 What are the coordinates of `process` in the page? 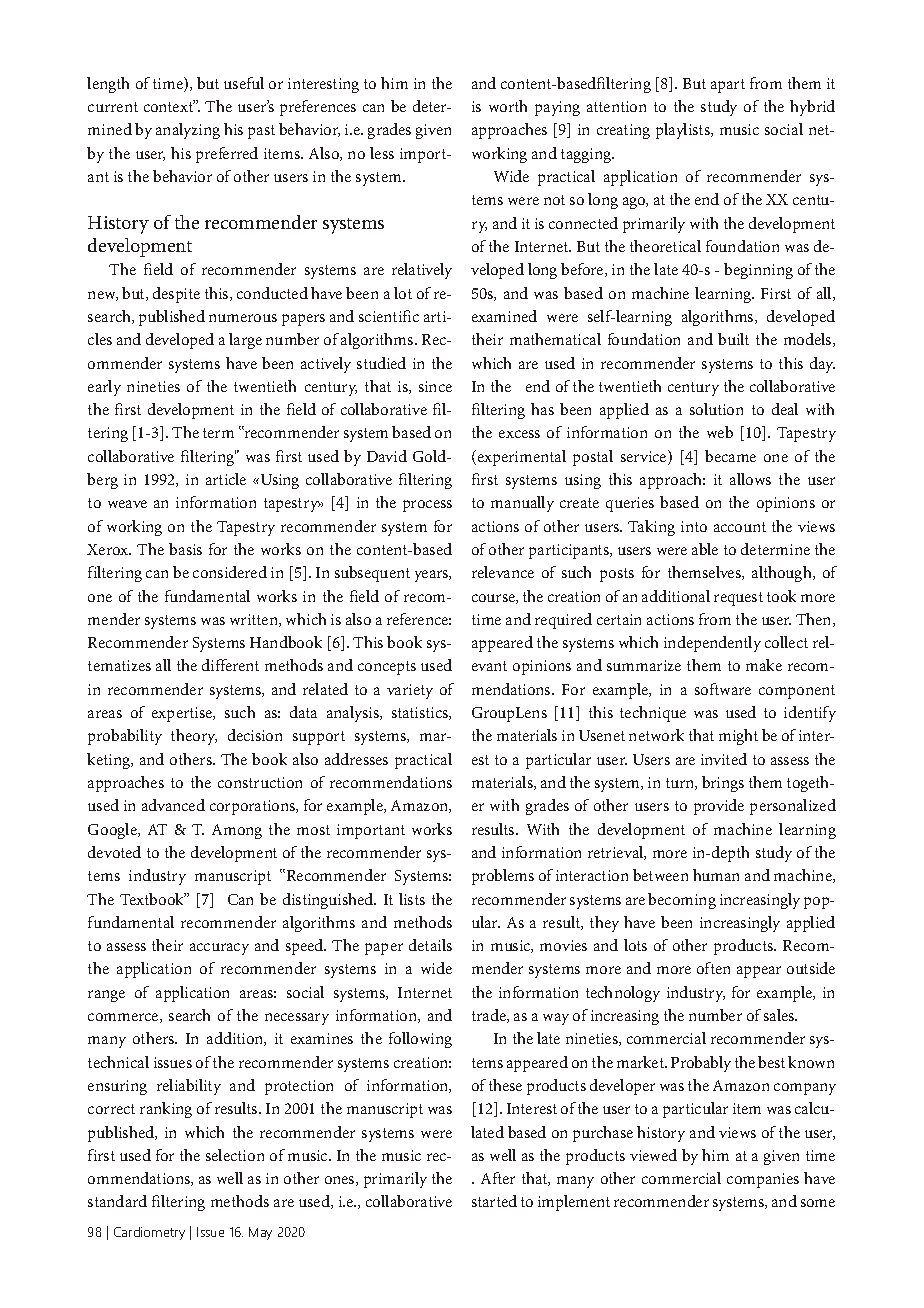 It's located at (427, 506).
